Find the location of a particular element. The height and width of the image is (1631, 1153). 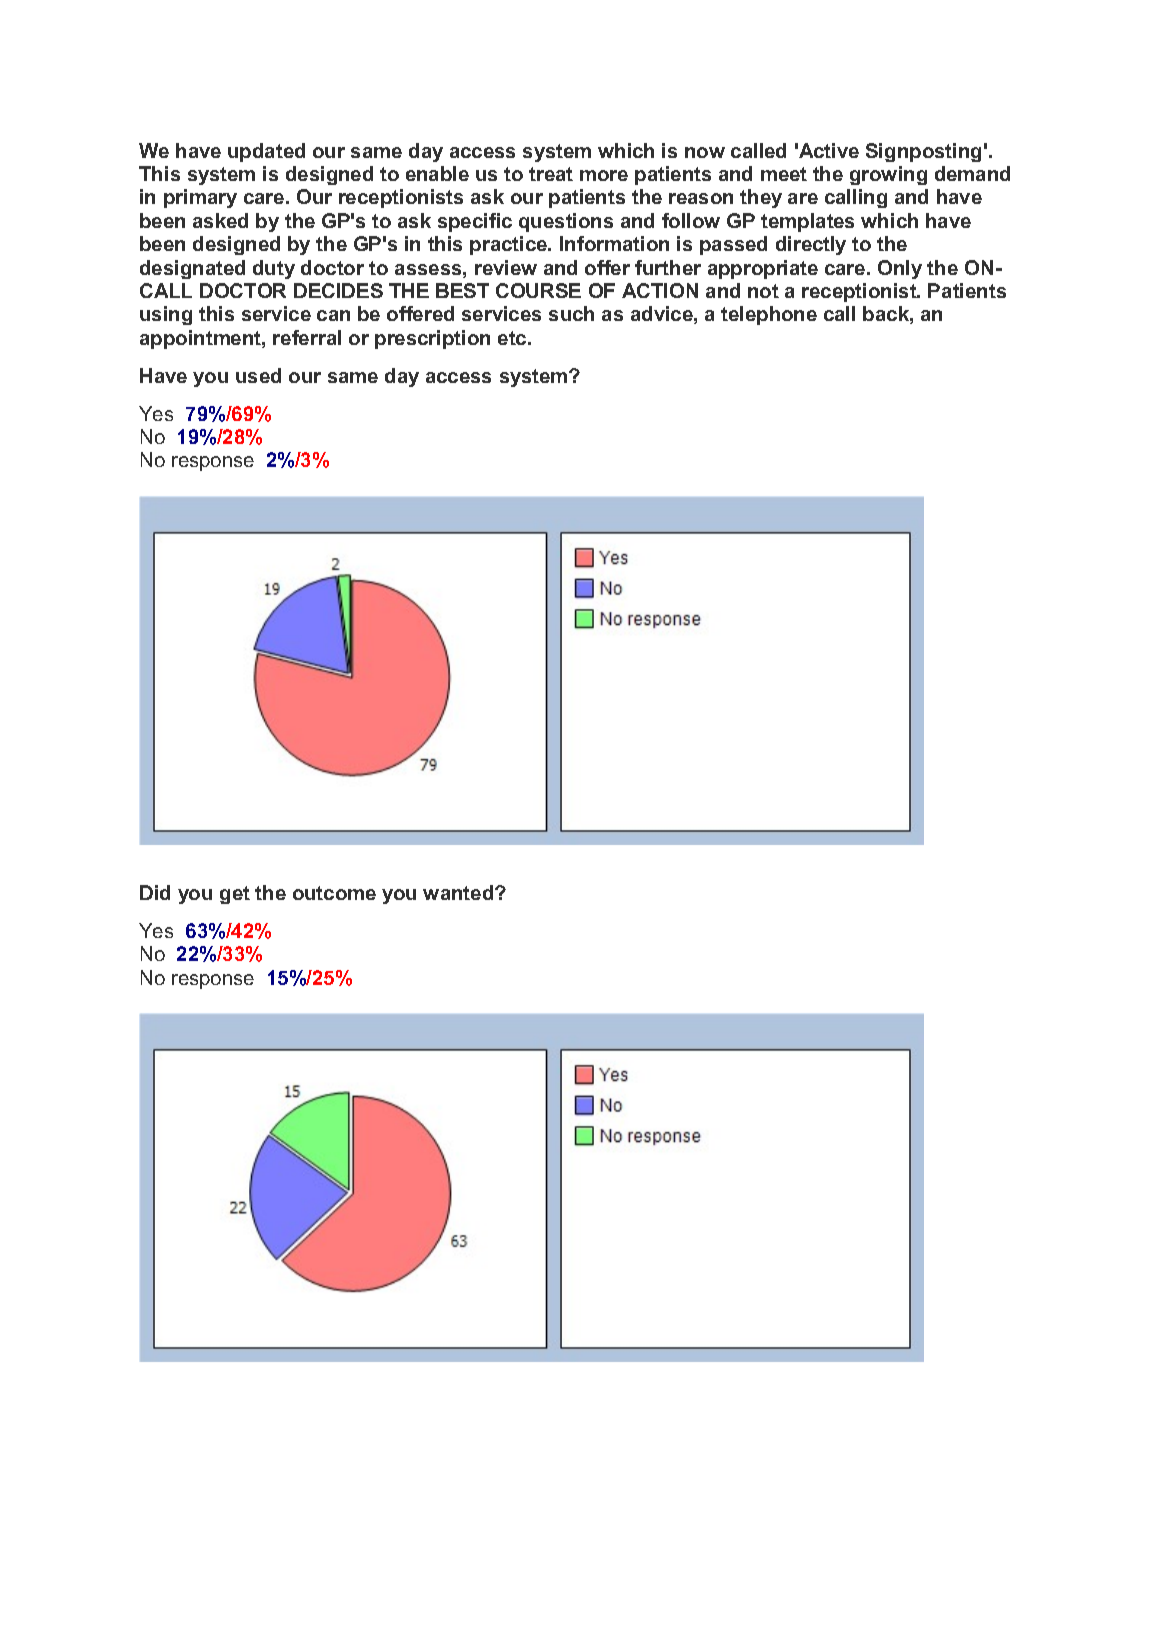

prescription is located at coordinates (432, 339).
